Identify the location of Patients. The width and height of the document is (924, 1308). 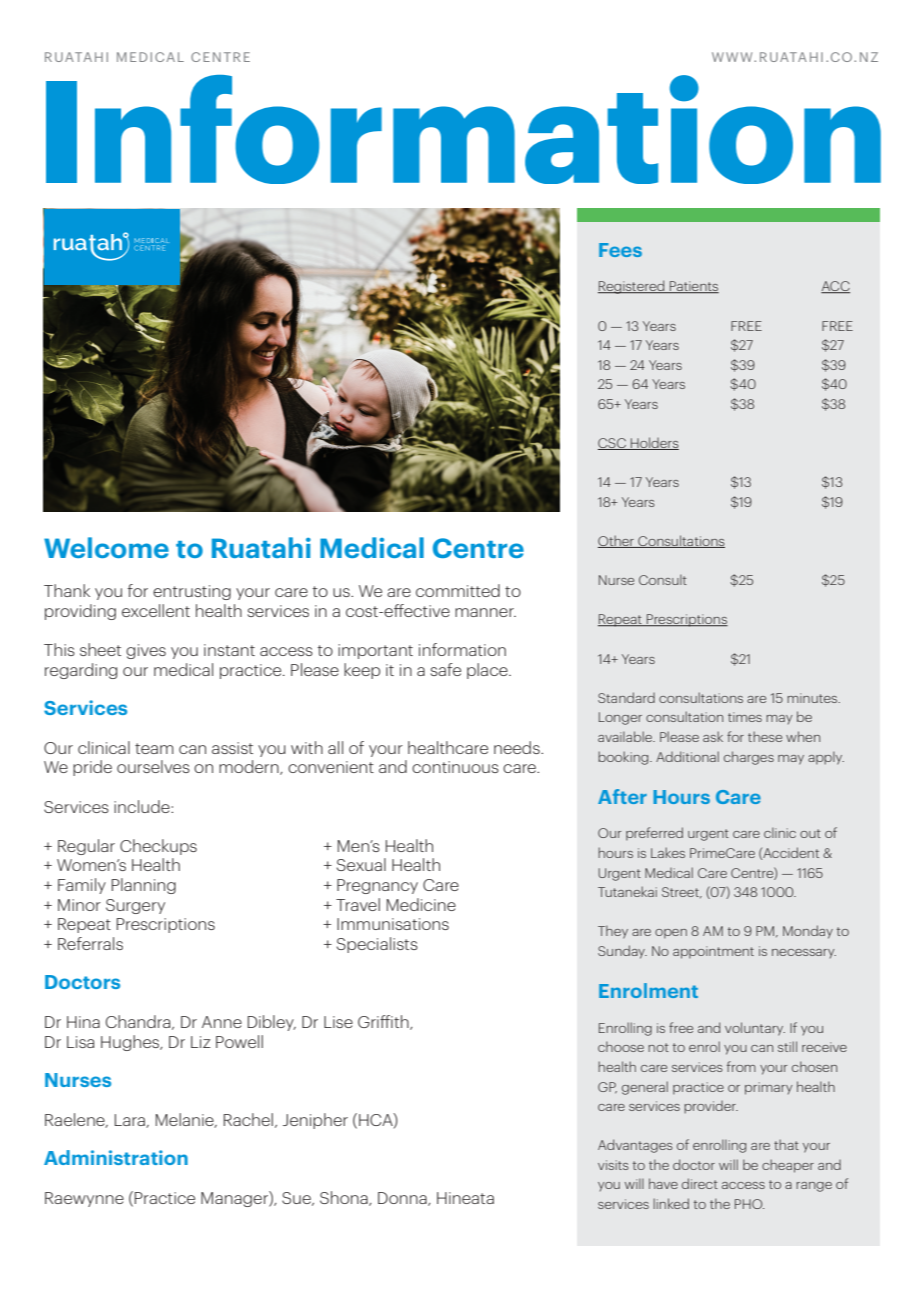
(693, 287).
